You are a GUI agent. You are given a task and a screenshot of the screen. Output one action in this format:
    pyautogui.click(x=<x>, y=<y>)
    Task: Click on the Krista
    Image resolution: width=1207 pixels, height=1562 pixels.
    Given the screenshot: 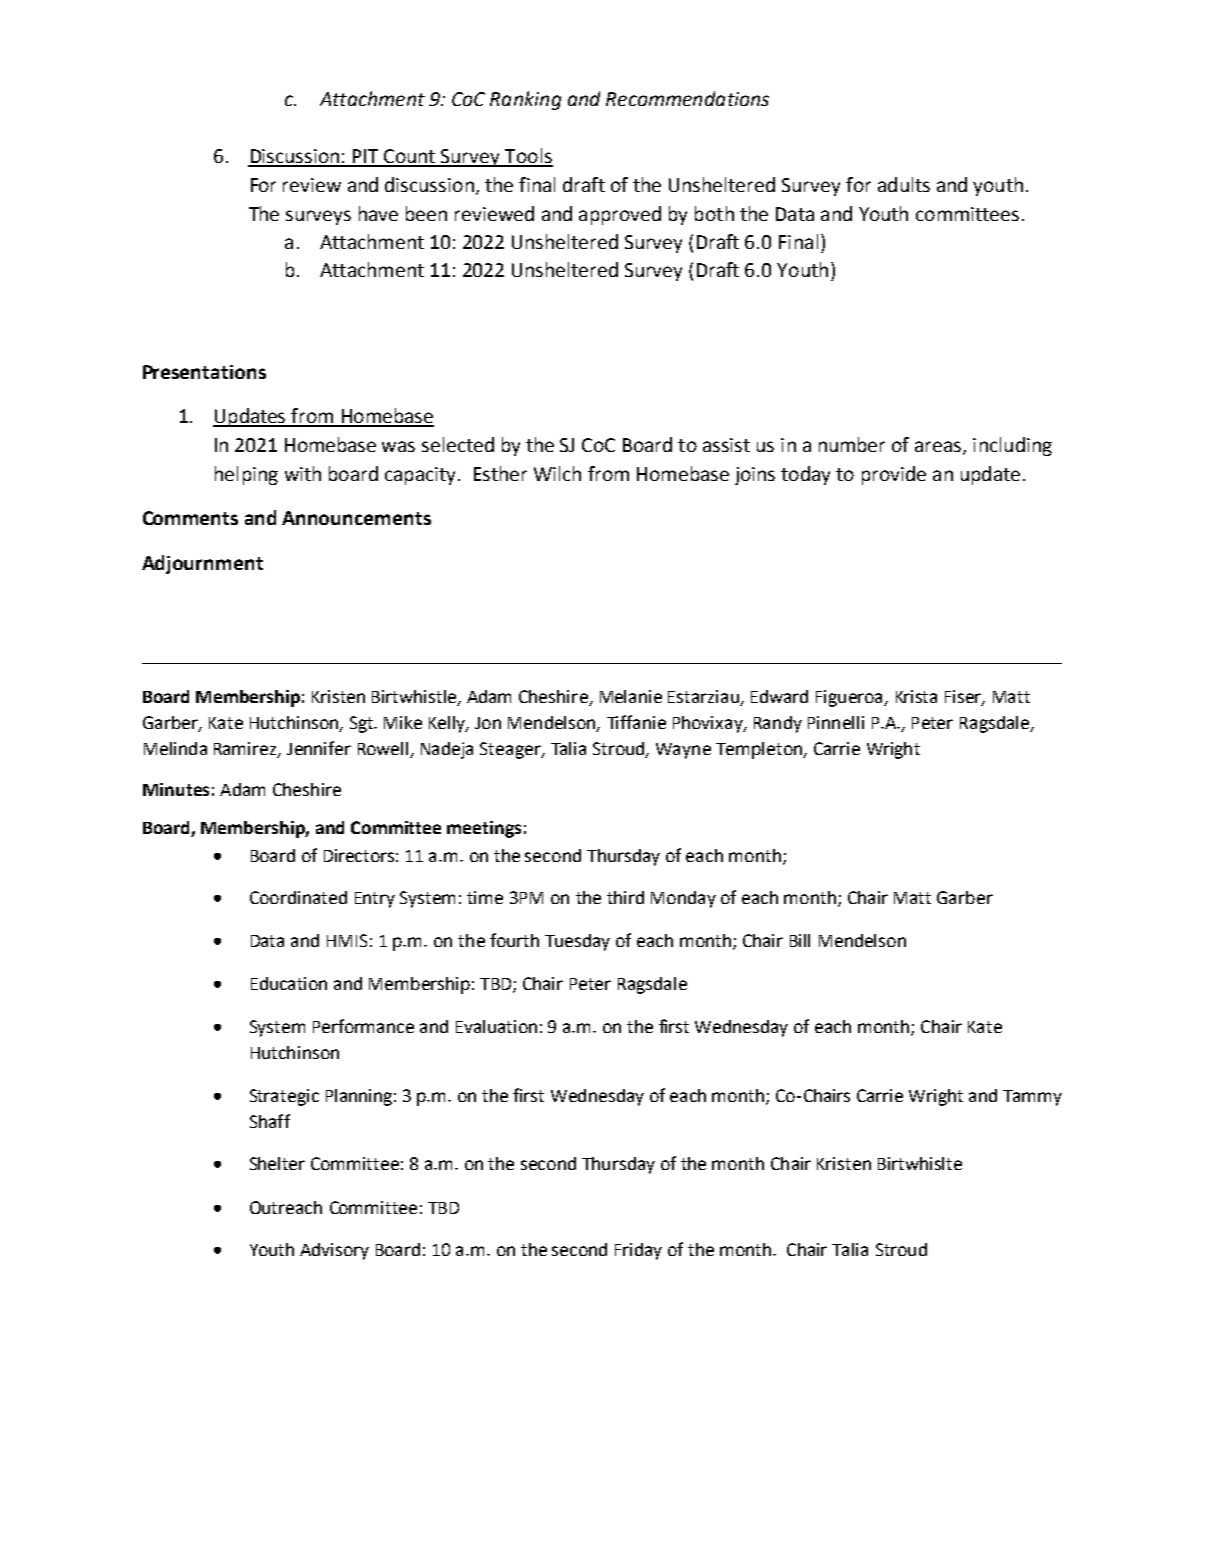 What is the action you would take?
    pyautogui.click(x=916, y=696)
